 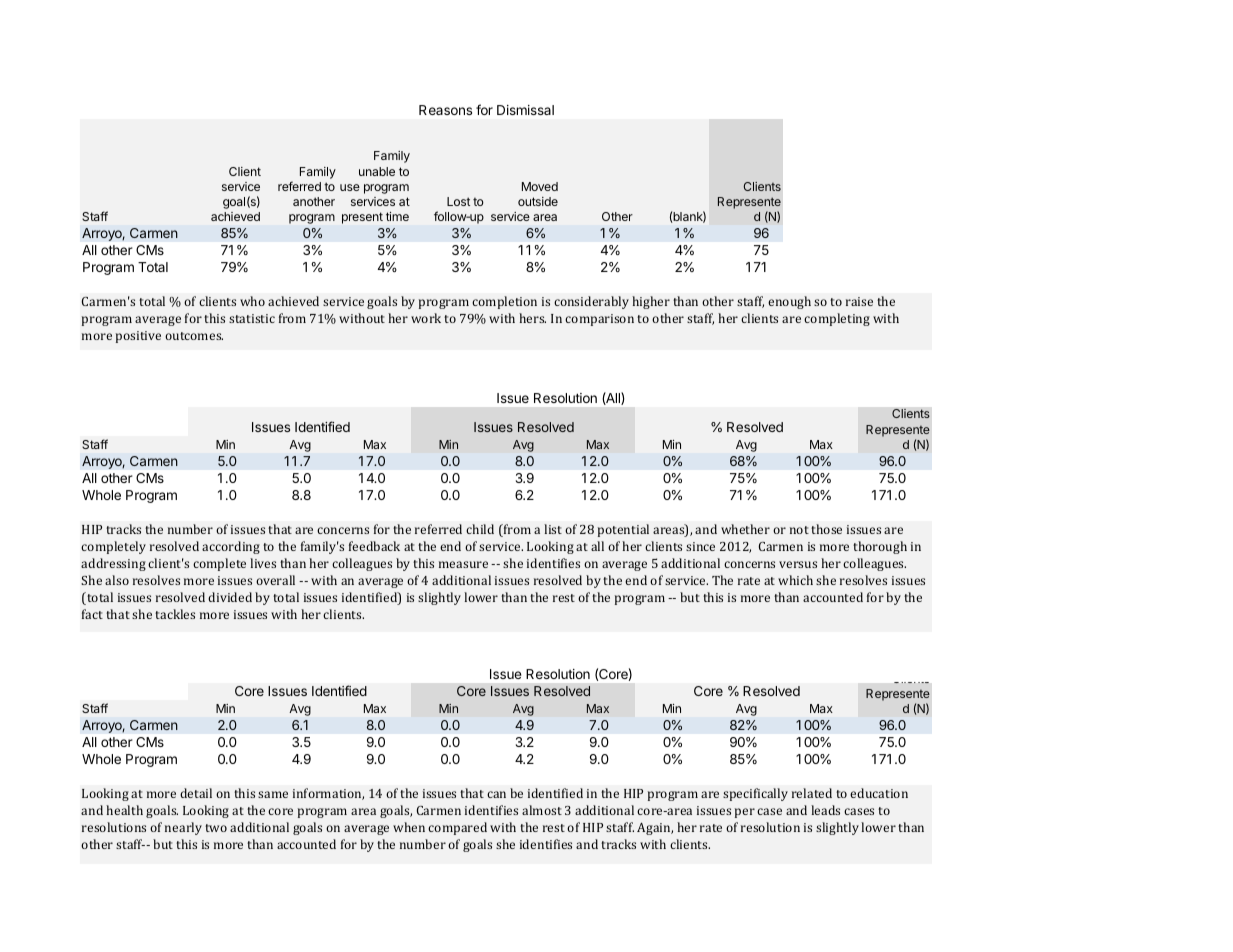 I want to click on outcomes, so click(x=194, y=336).
